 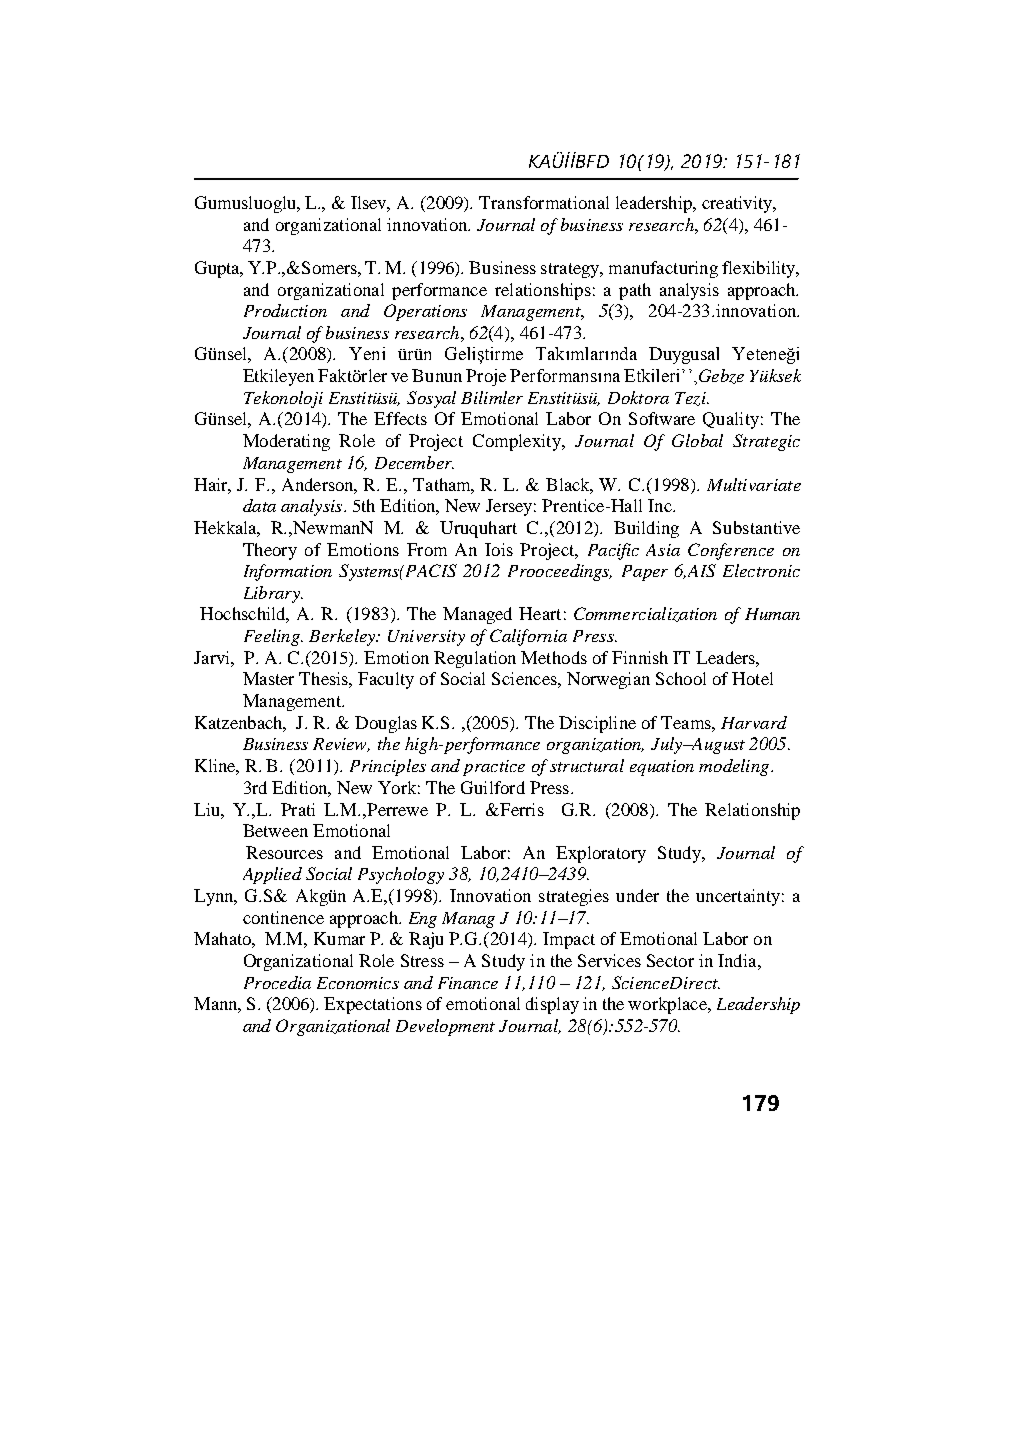 I want to click on Procedia, so click(x=277, y=982).
